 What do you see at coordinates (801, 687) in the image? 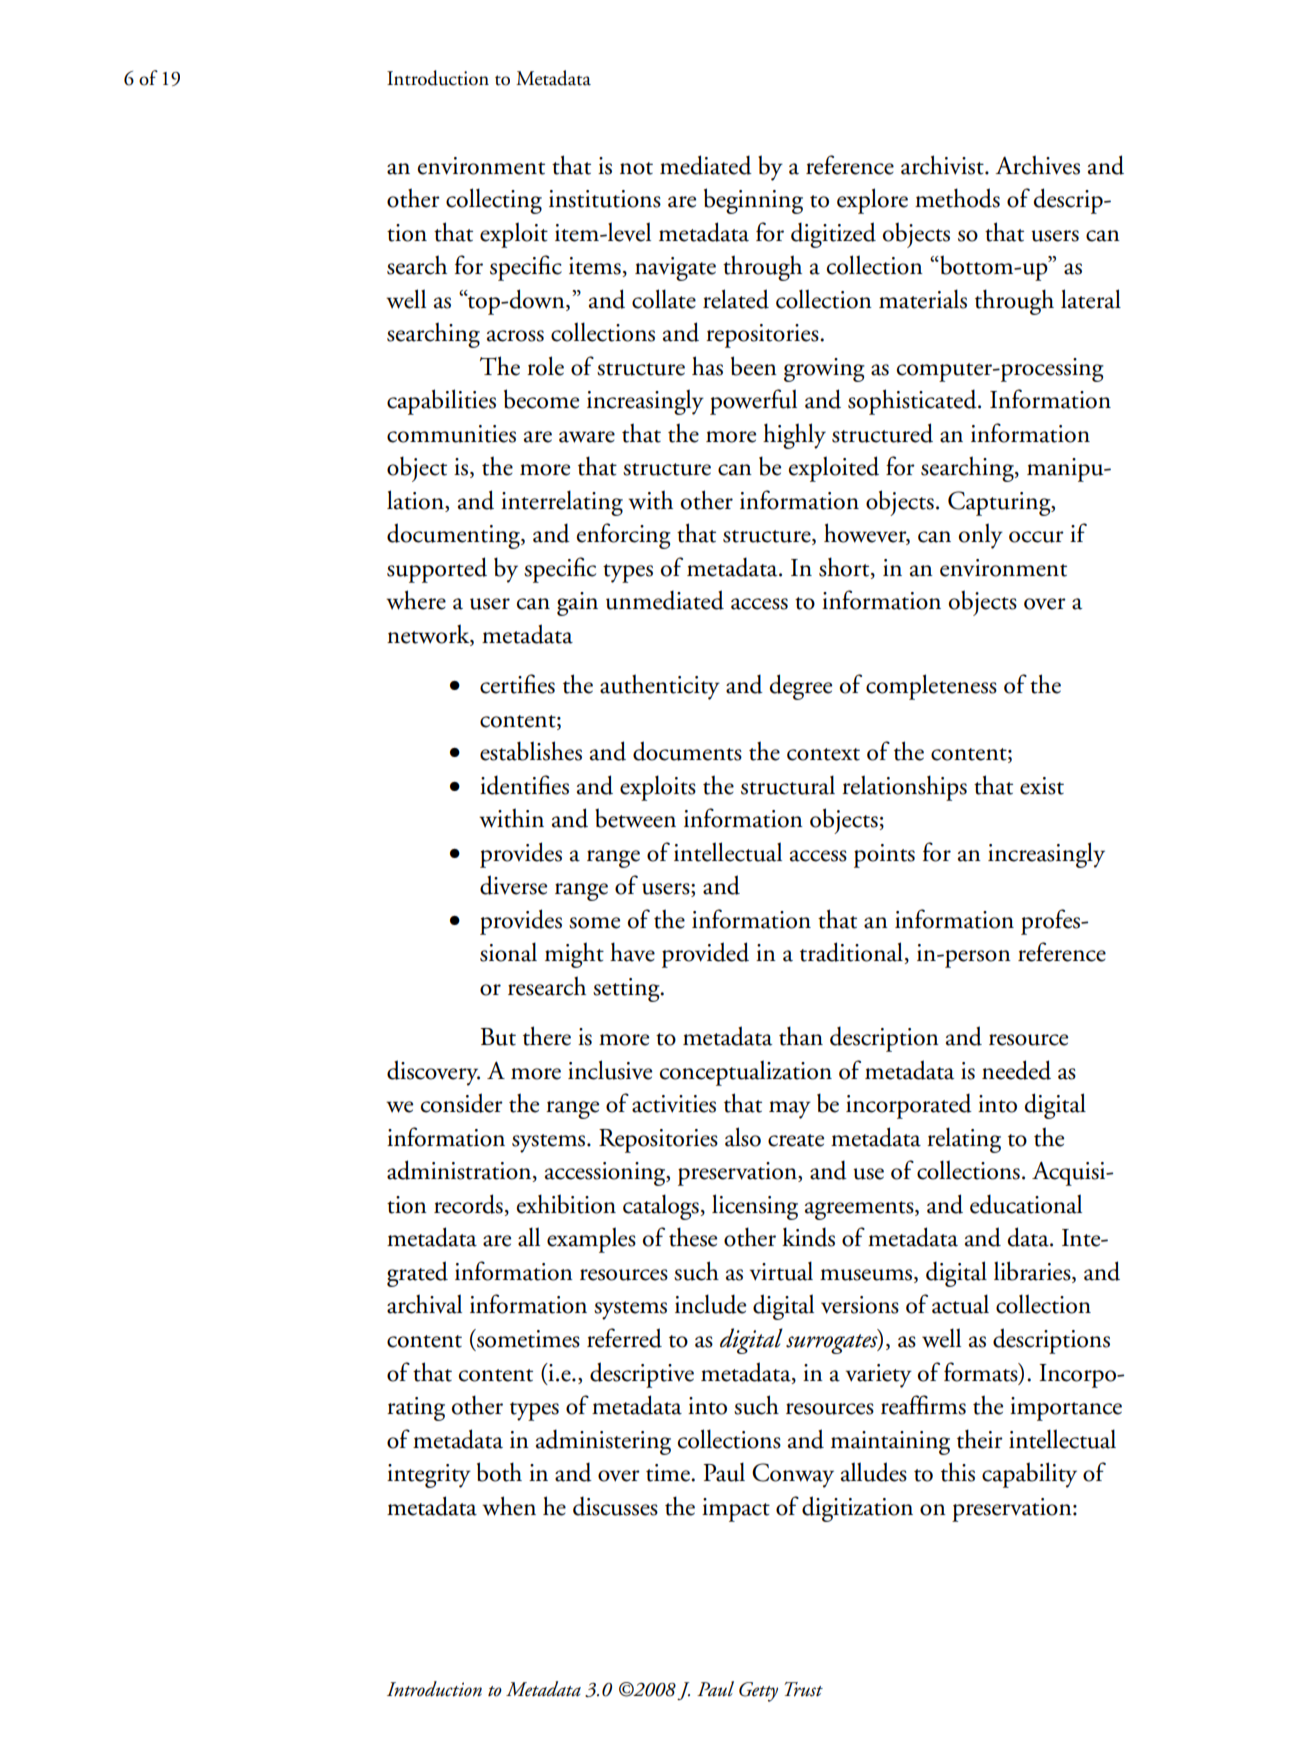
I see `degree` at bounding box center [801, 687].
